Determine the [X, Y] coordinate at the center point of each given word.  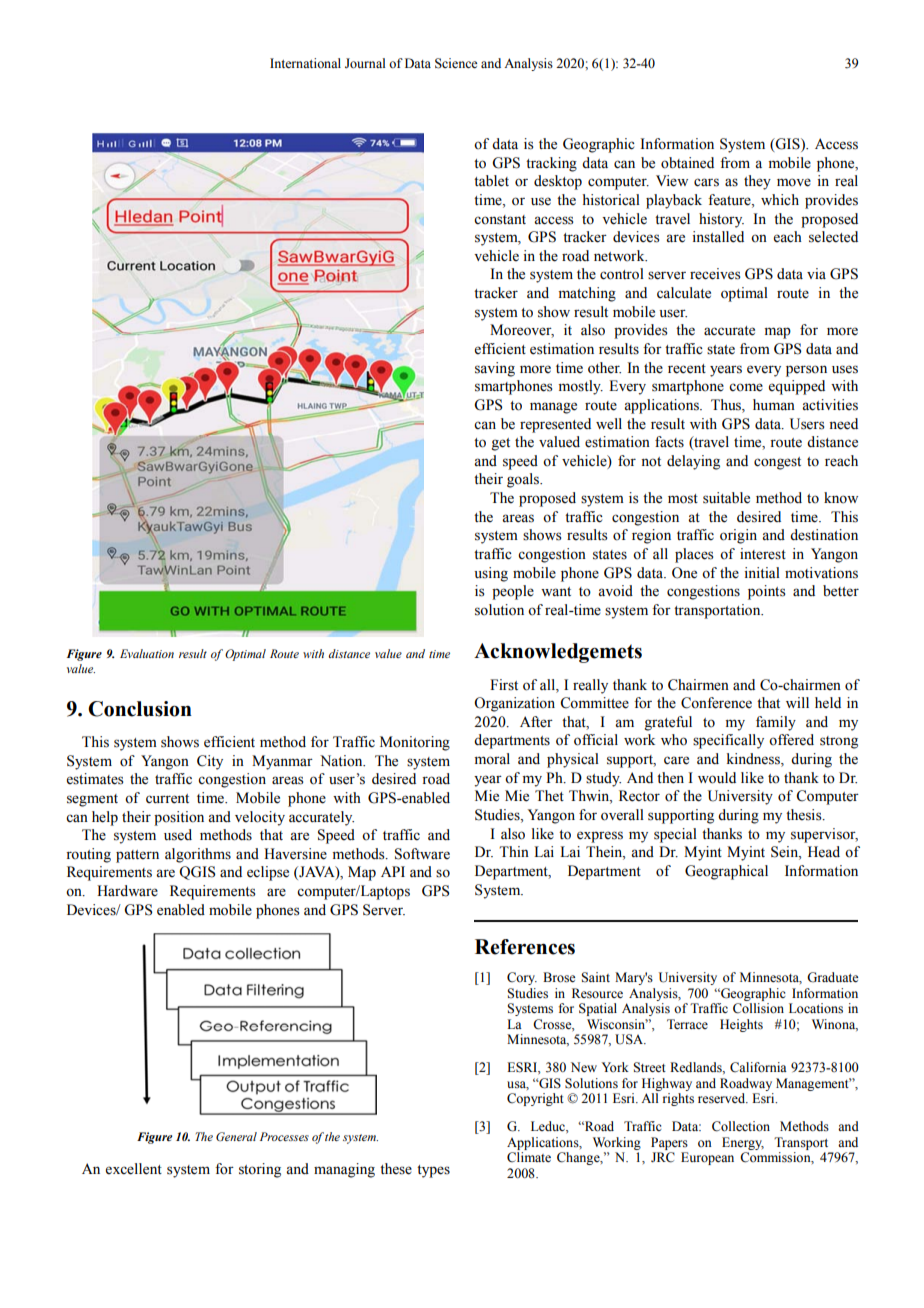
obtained [687, 163]
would [717, 778]
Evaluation [147, 653]
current [167, 799]
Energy [743, 1143]
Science [456, 63]
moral [492, 759]
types [433, 1171]
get [500, 444]
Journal [365, 63]
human [774, 404]
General [236, 1136]
